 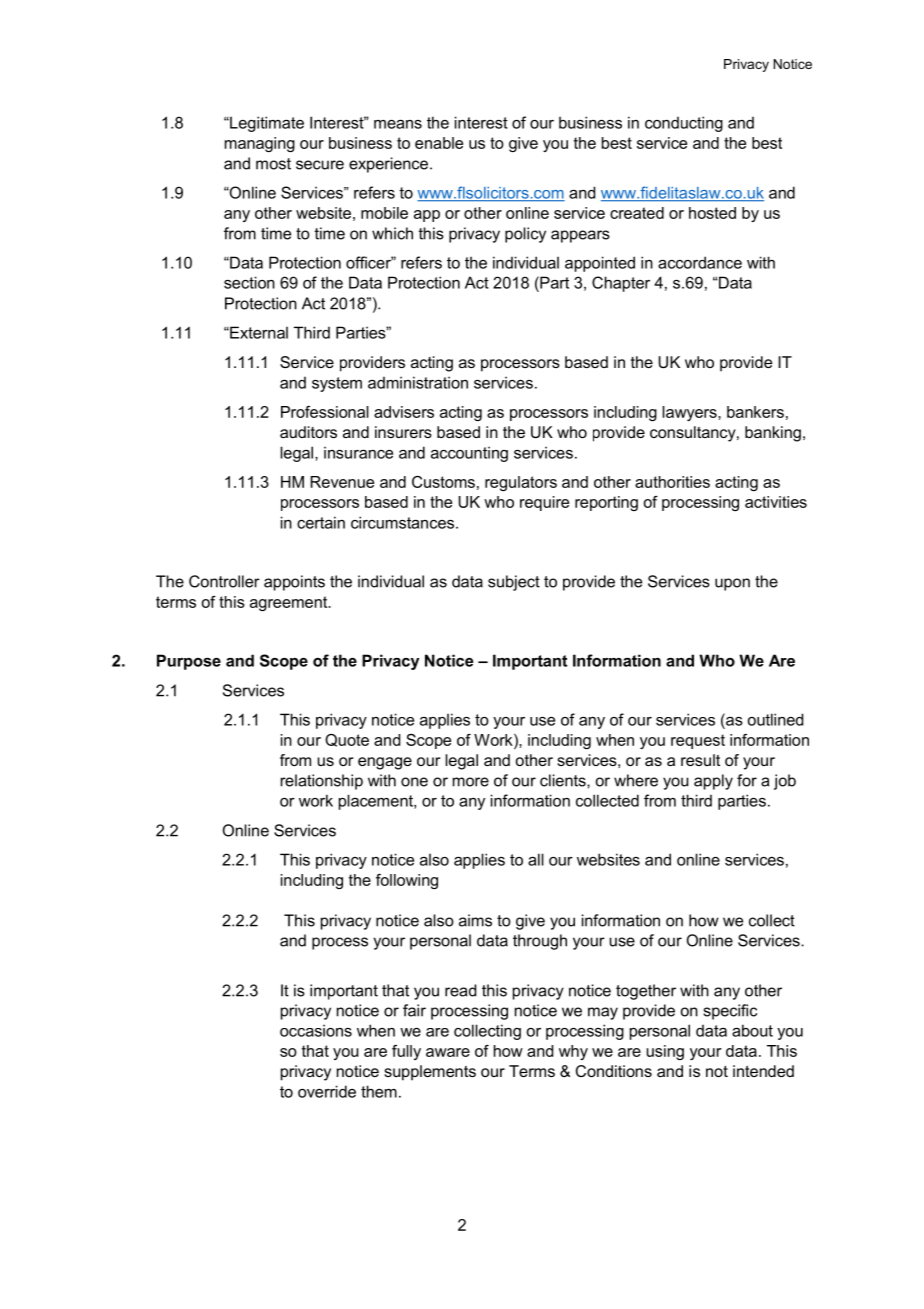 I want to click on occasions, so click(x=316, y=1030).
